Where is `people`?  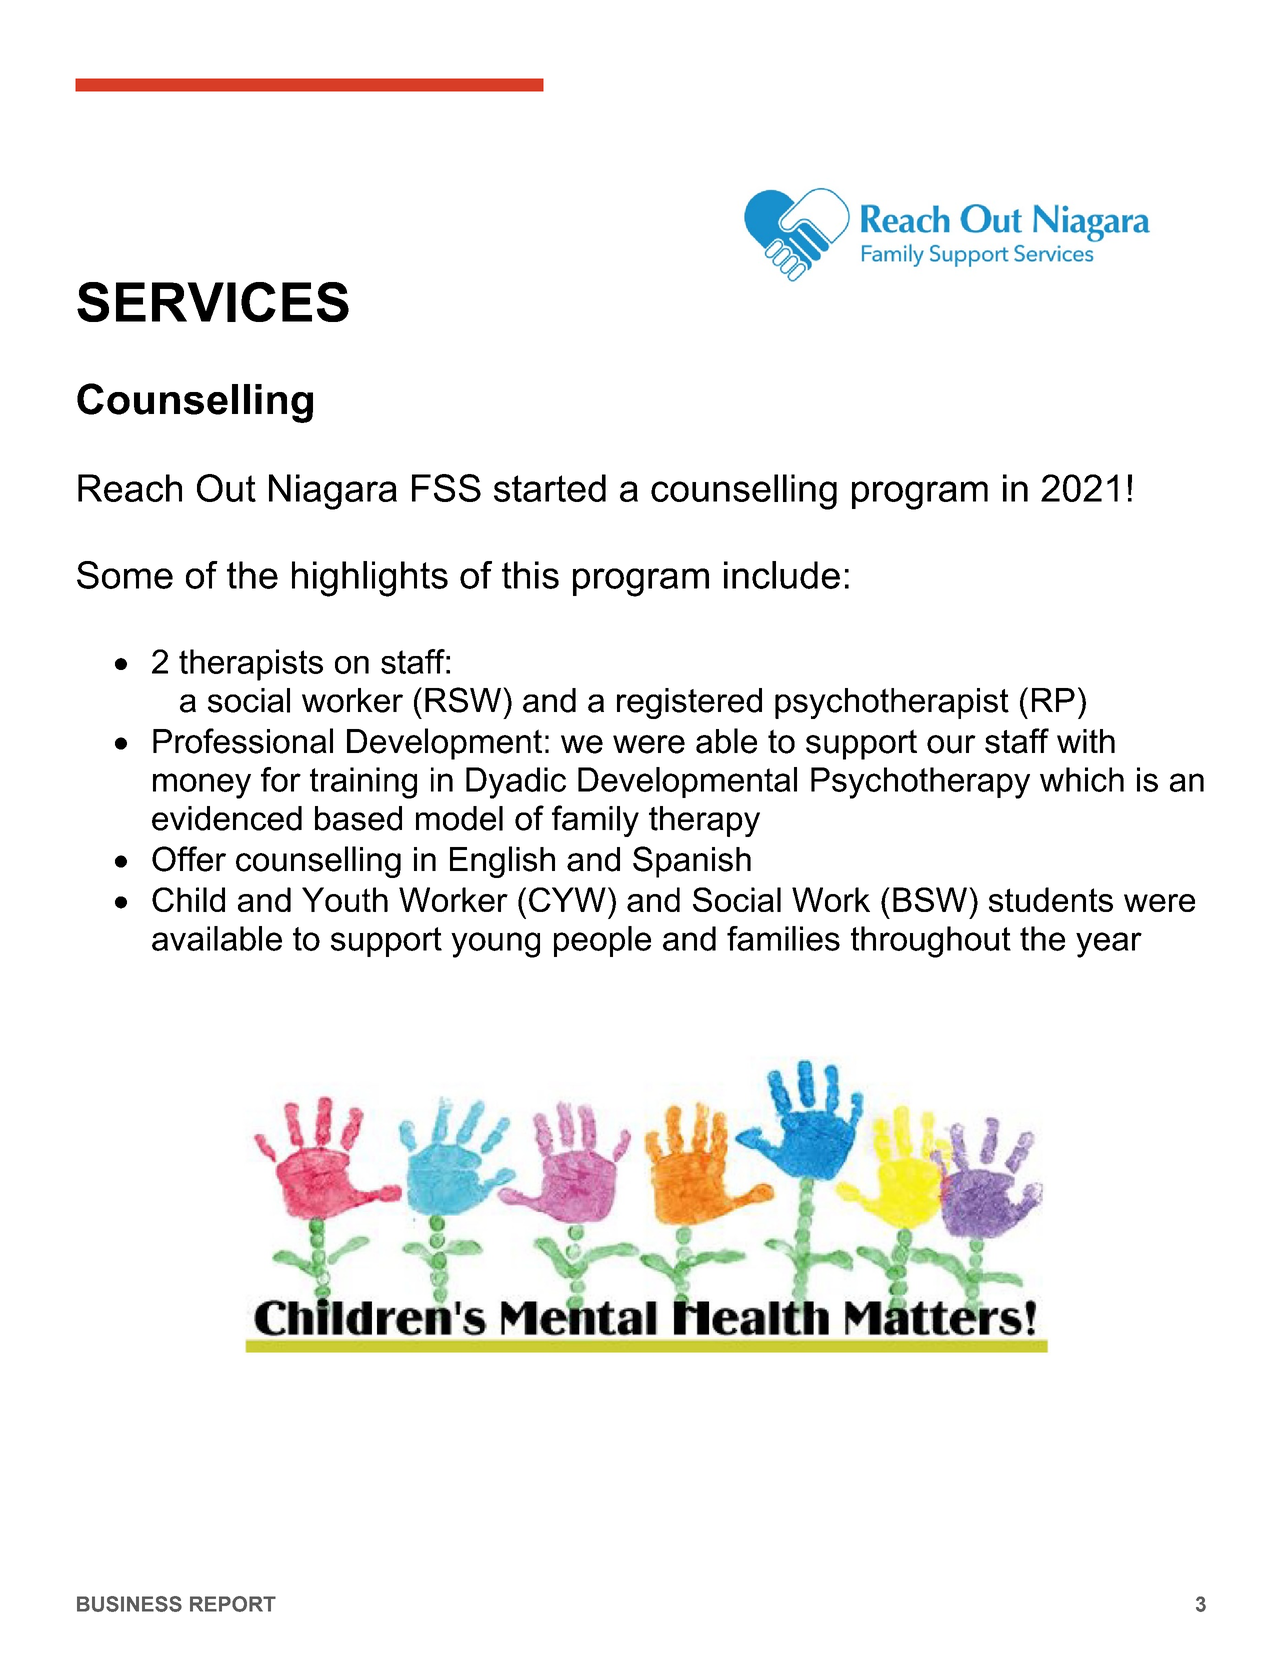
people is located at coordinates (602, 941).
